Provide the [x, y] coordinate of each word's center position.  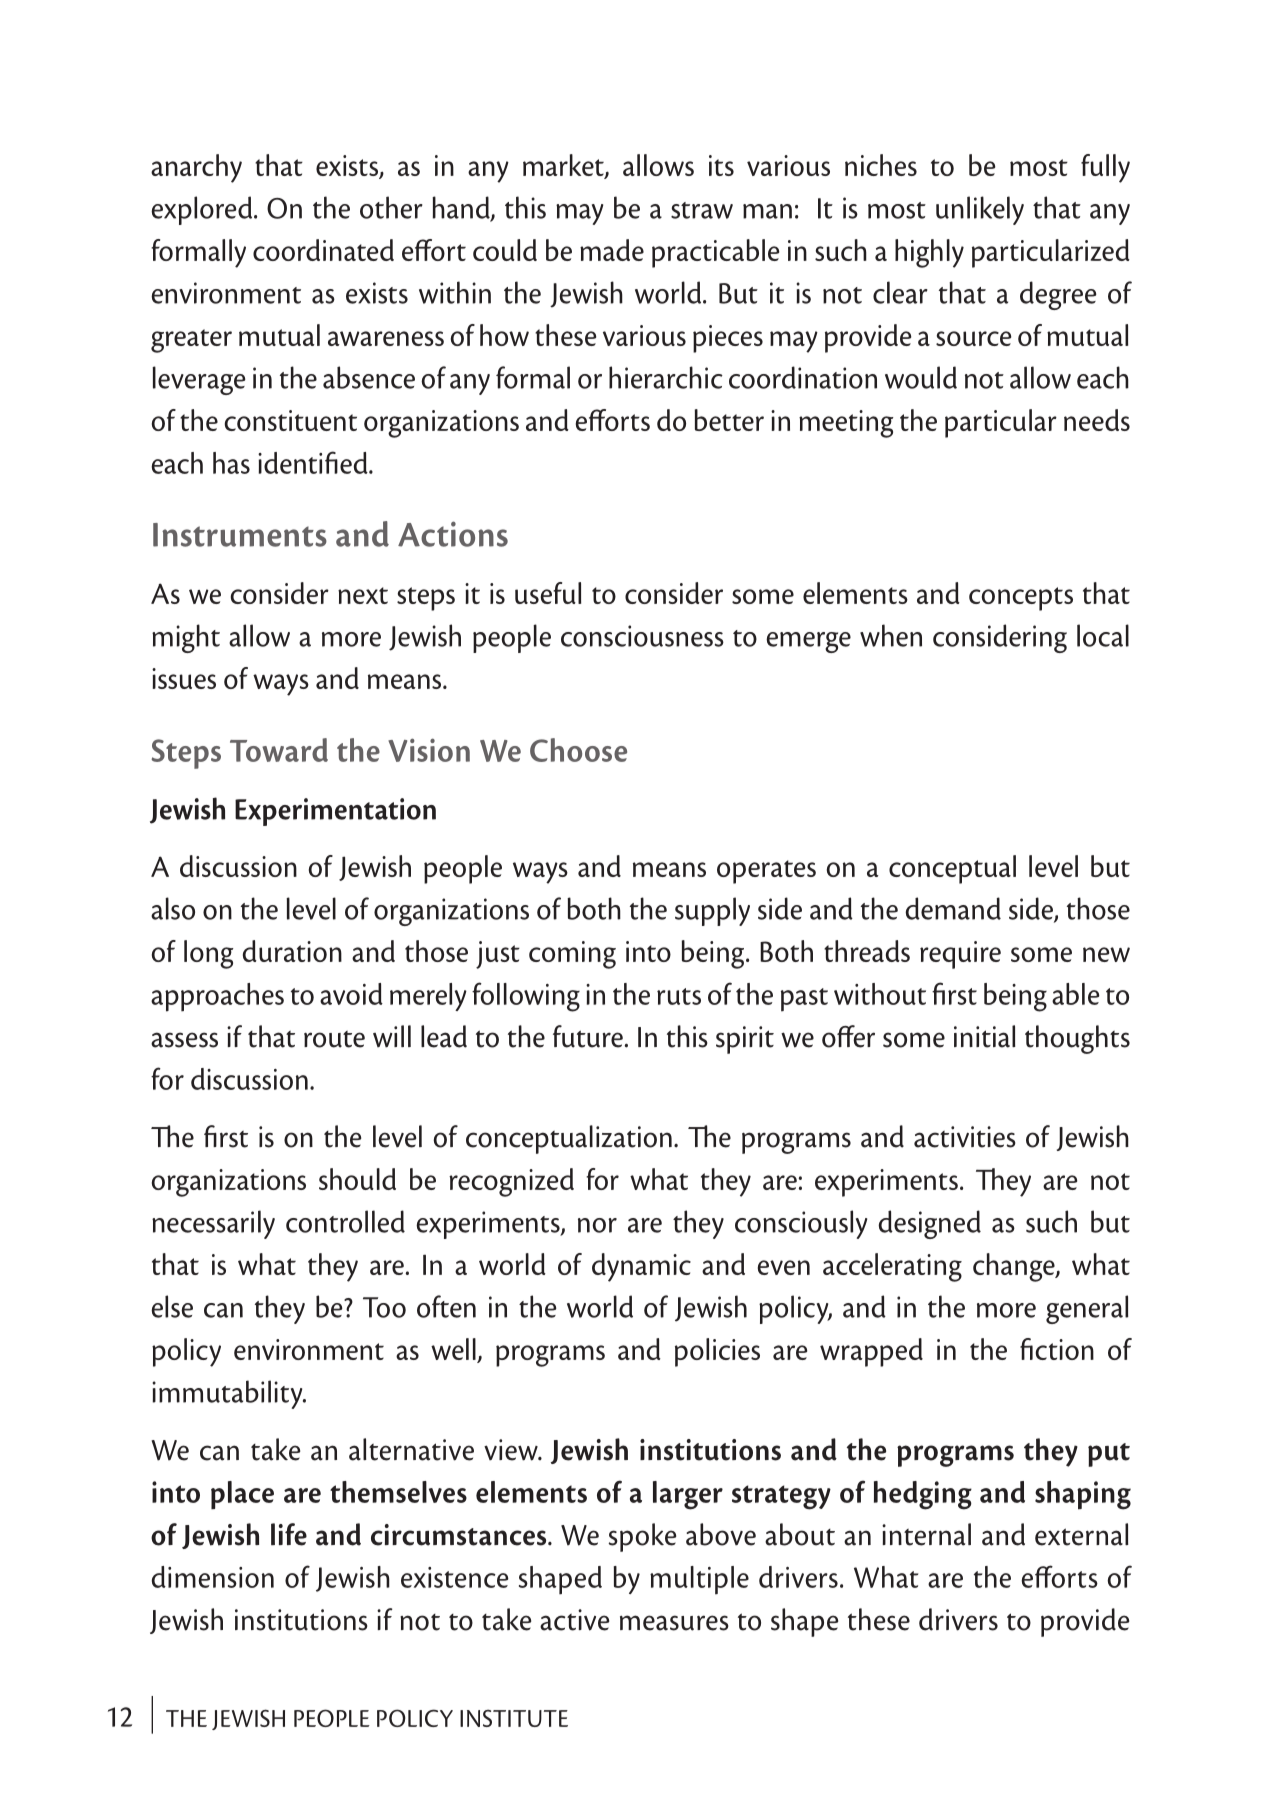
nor [597, 1225]
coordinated [323, 250]
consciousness [642, 636]
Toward [279, 750]
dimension [213, 1577]
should [357, 1179]
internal [926, 1534]
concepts [1021, 599]
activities [965, 1137]
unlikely [980, 210]
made [612, 250]
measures [674, 1623]
